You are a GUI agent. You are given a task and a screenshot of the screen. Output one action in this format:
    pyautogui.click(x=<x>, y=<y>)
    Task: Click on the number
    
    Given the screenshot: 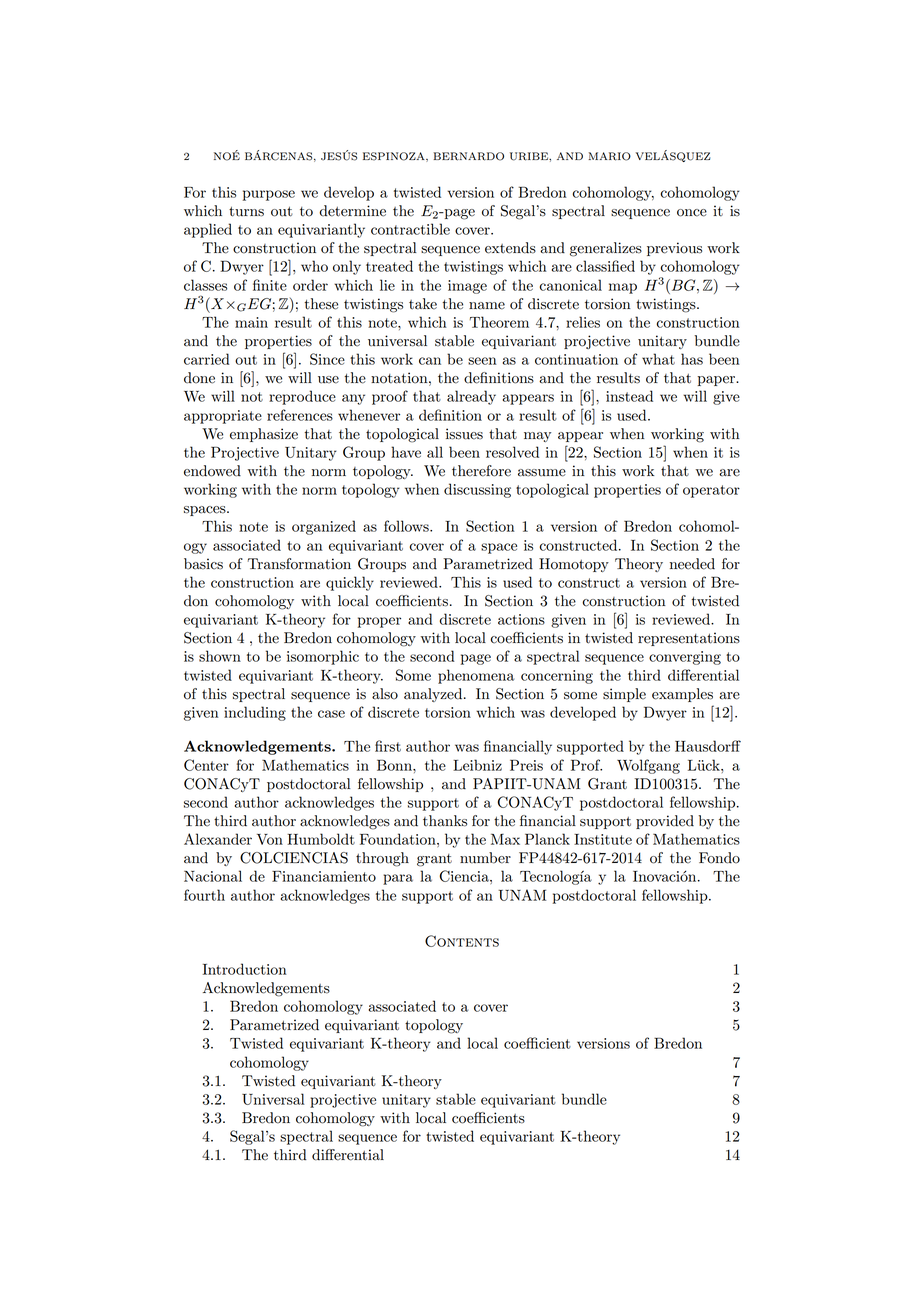 What is the action you would take?
    pyautogui.click(x=485, y=858)
